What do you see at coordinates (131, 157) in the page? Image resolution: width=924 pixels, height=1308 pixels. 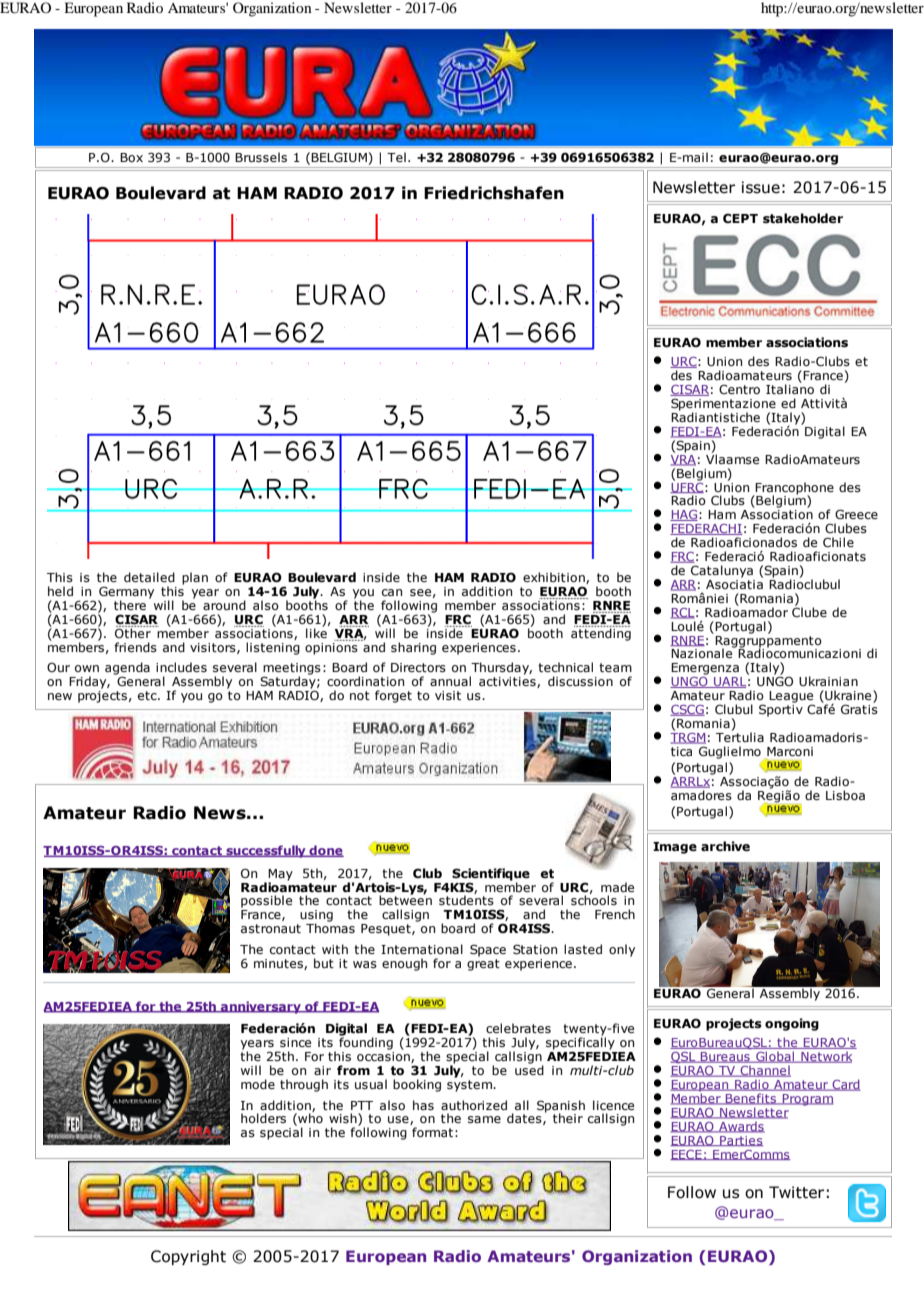 I see `Box` at bounding box center [131, 157].
